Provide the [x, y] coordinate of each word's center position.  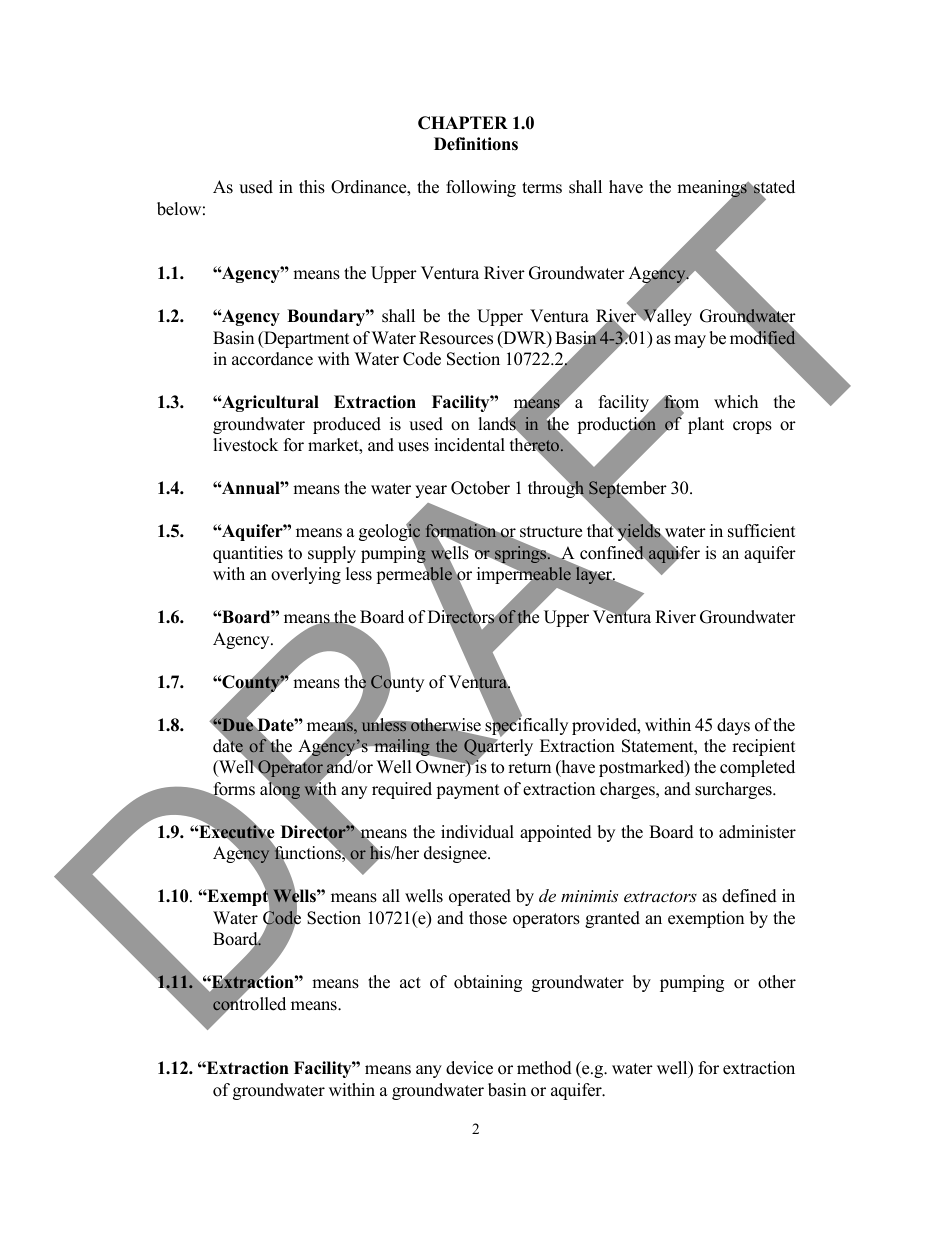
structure [551, 532]
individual [477, 832]
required [402, 790]
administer [757, 832]
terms [542, 188]
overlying [306, 575]
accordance [272, 359]
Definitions [476, 144]
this [312, 187]
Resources [456, 338]
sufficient [762, 531]
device [469, 1068]
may [690, 341]
